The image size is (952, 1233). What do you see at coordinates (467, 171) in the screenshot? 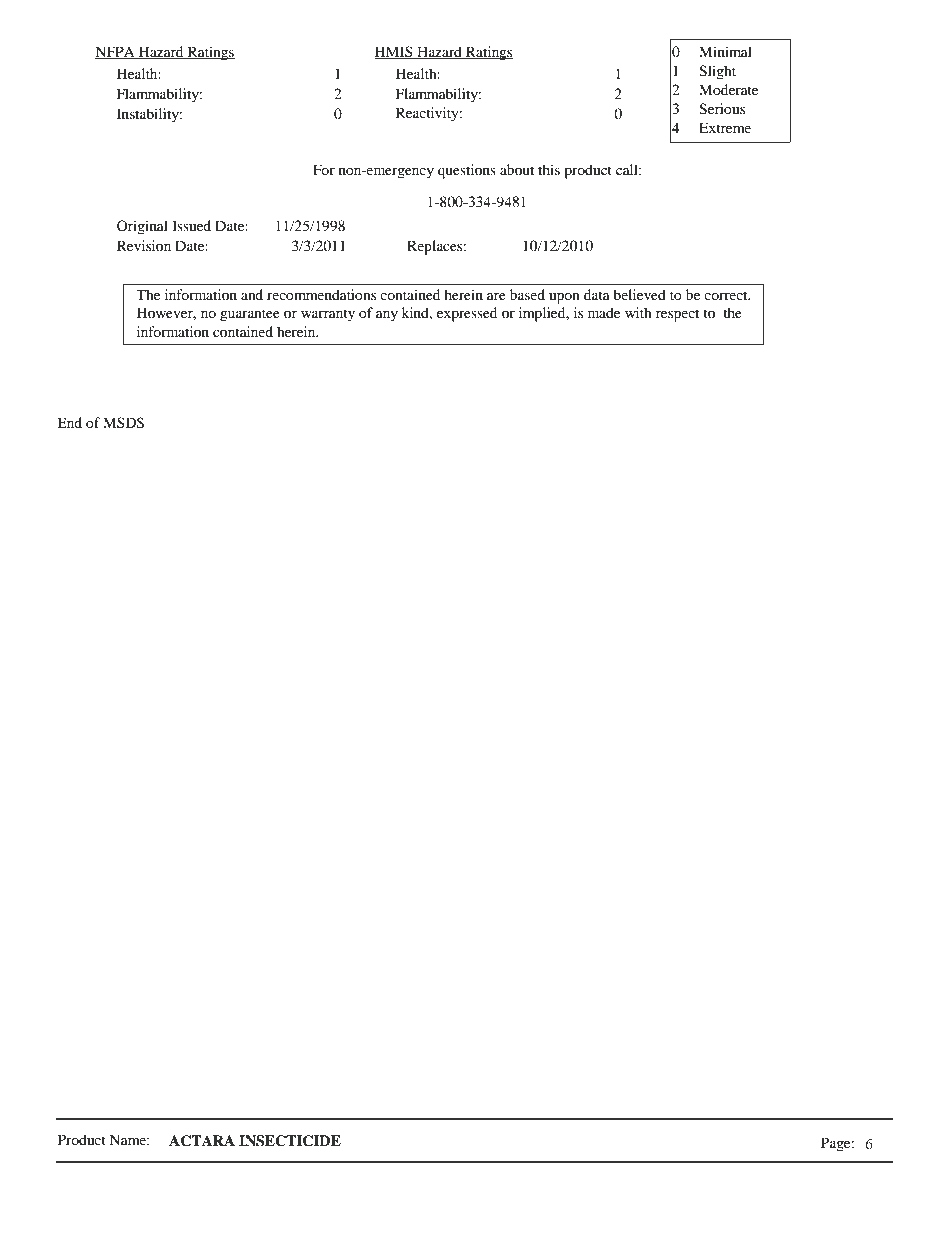
I see `questions` at bounding box center [467, 171].
